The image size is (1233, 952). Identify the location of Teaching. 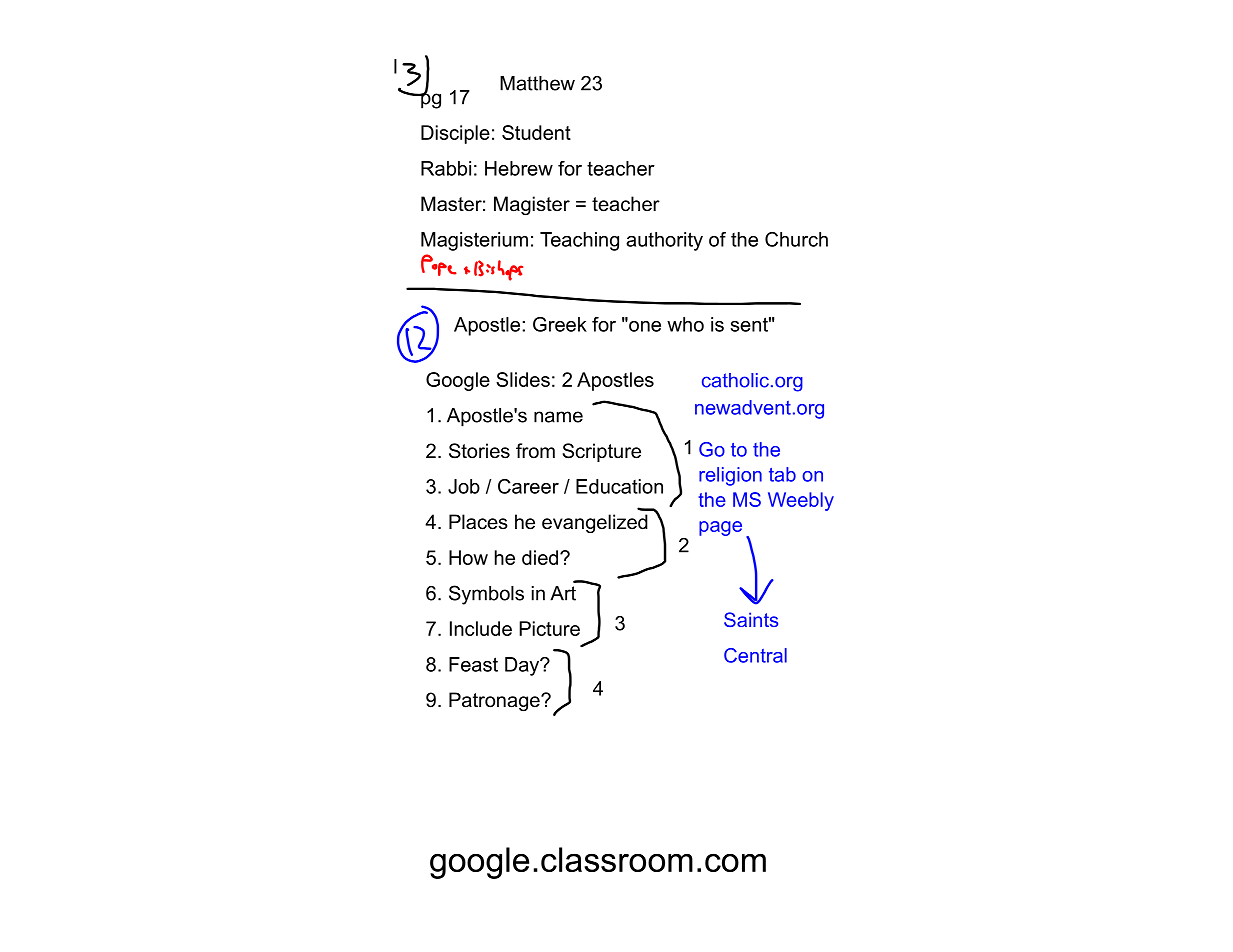
(579, 241).
